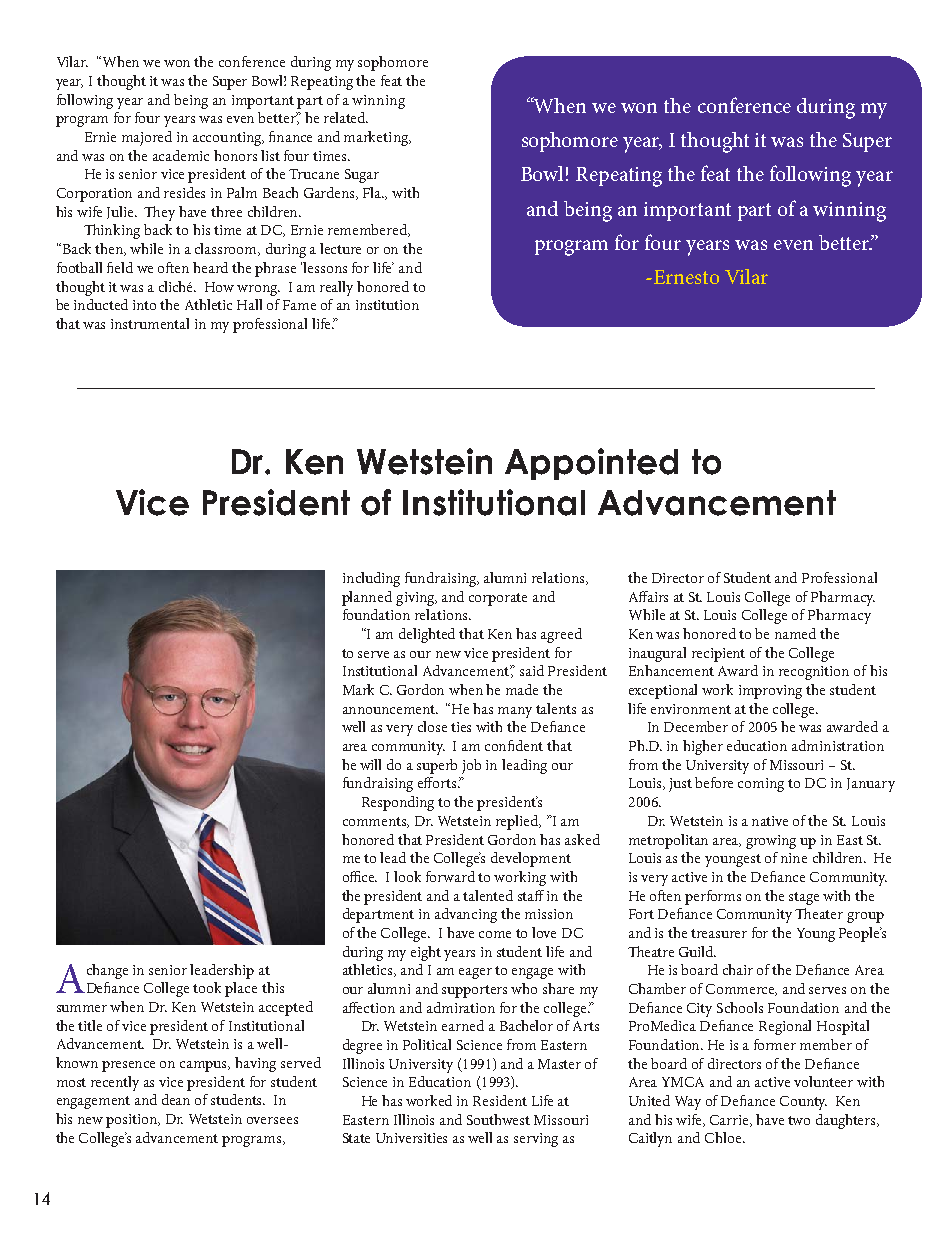 The width and height of the screenshot is (952, 1233). What do you see at coordinates (591, 464) in the screenshot?
I see `Appointed` at bounding box center [591, 464].
